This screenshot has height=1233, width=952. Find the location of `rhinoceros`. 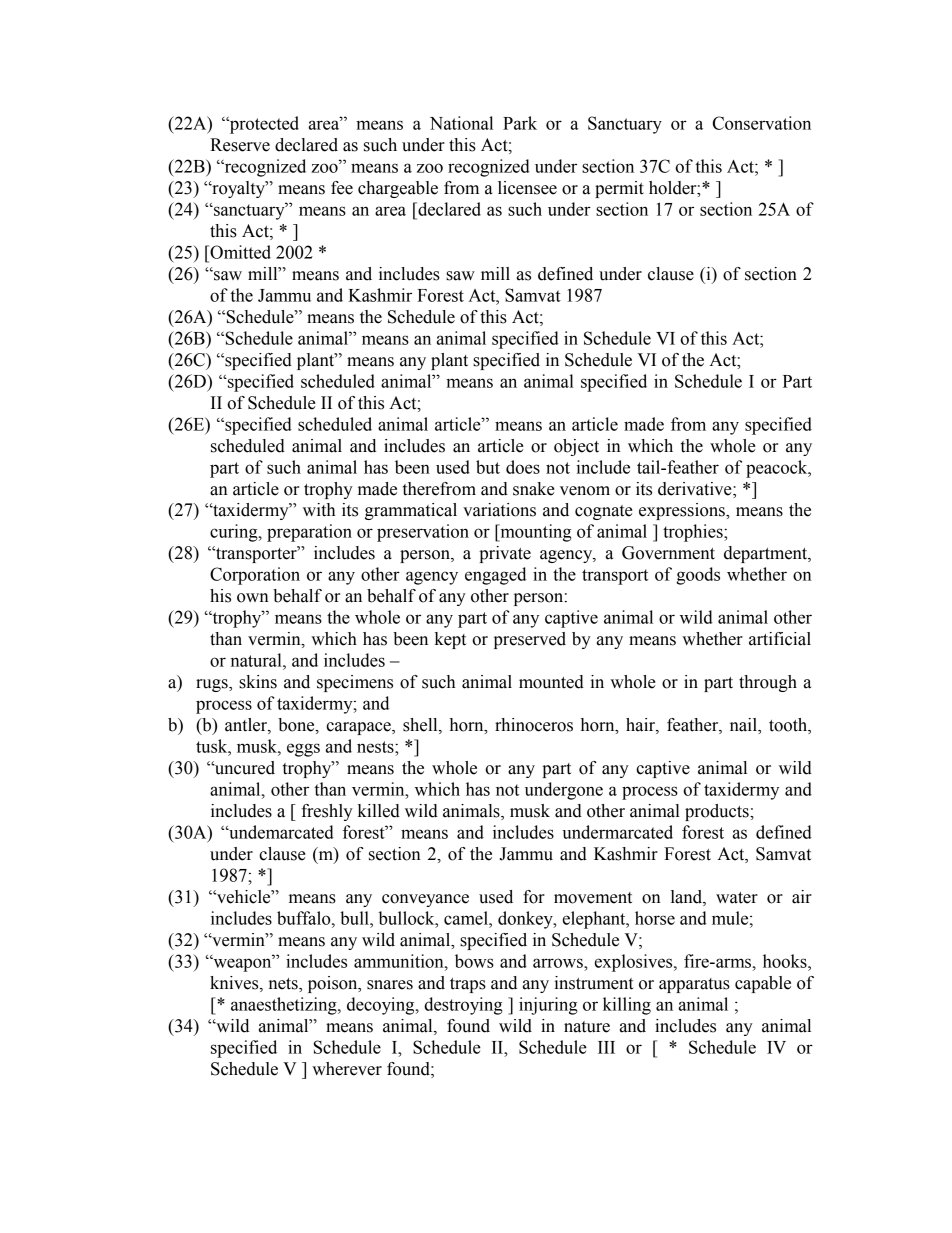

rhinoceros is located at coordinates (534, 725).
